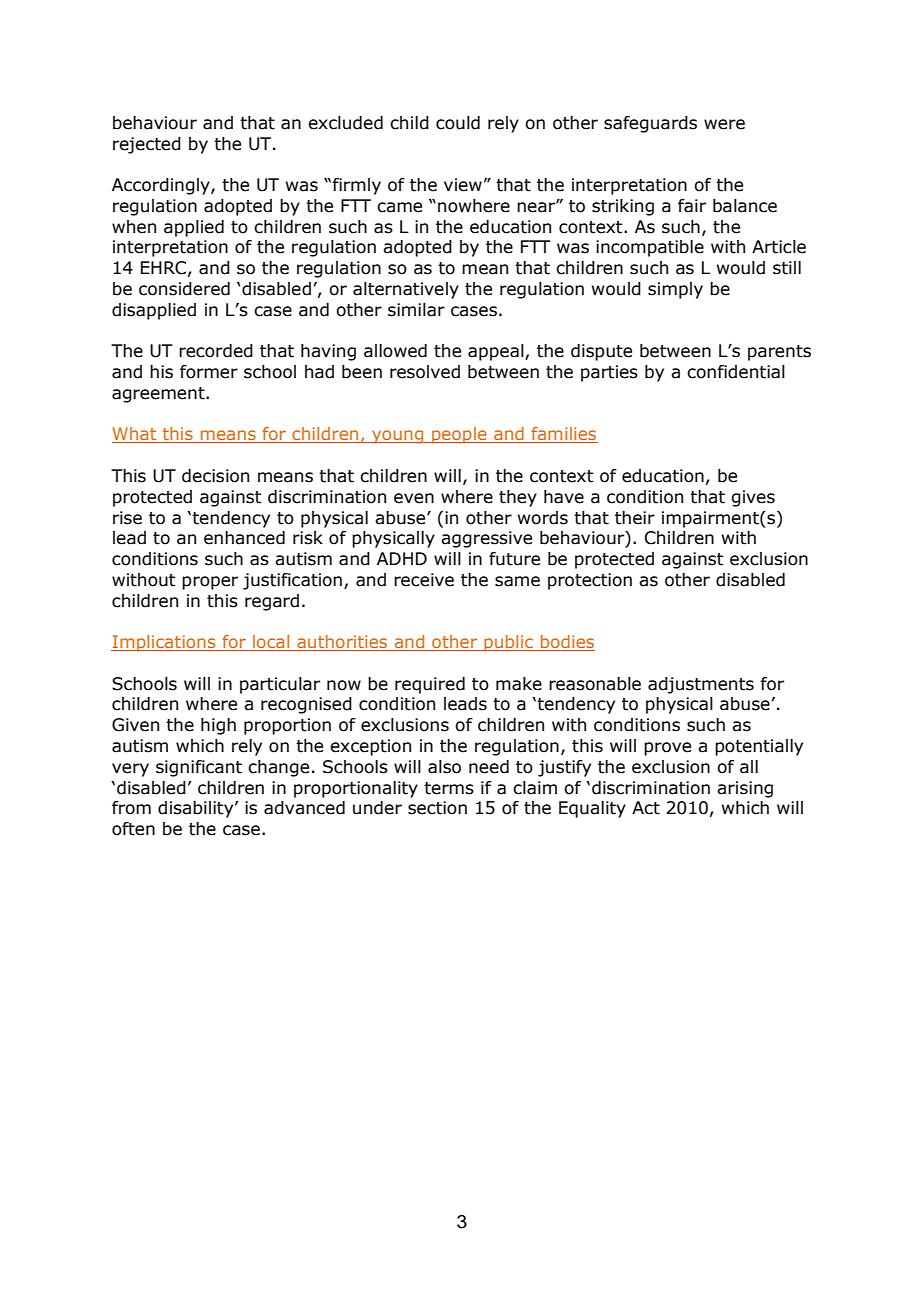  Describe the element at coordinates (753, 498) in the screenshot. I see `gives` at that location.
